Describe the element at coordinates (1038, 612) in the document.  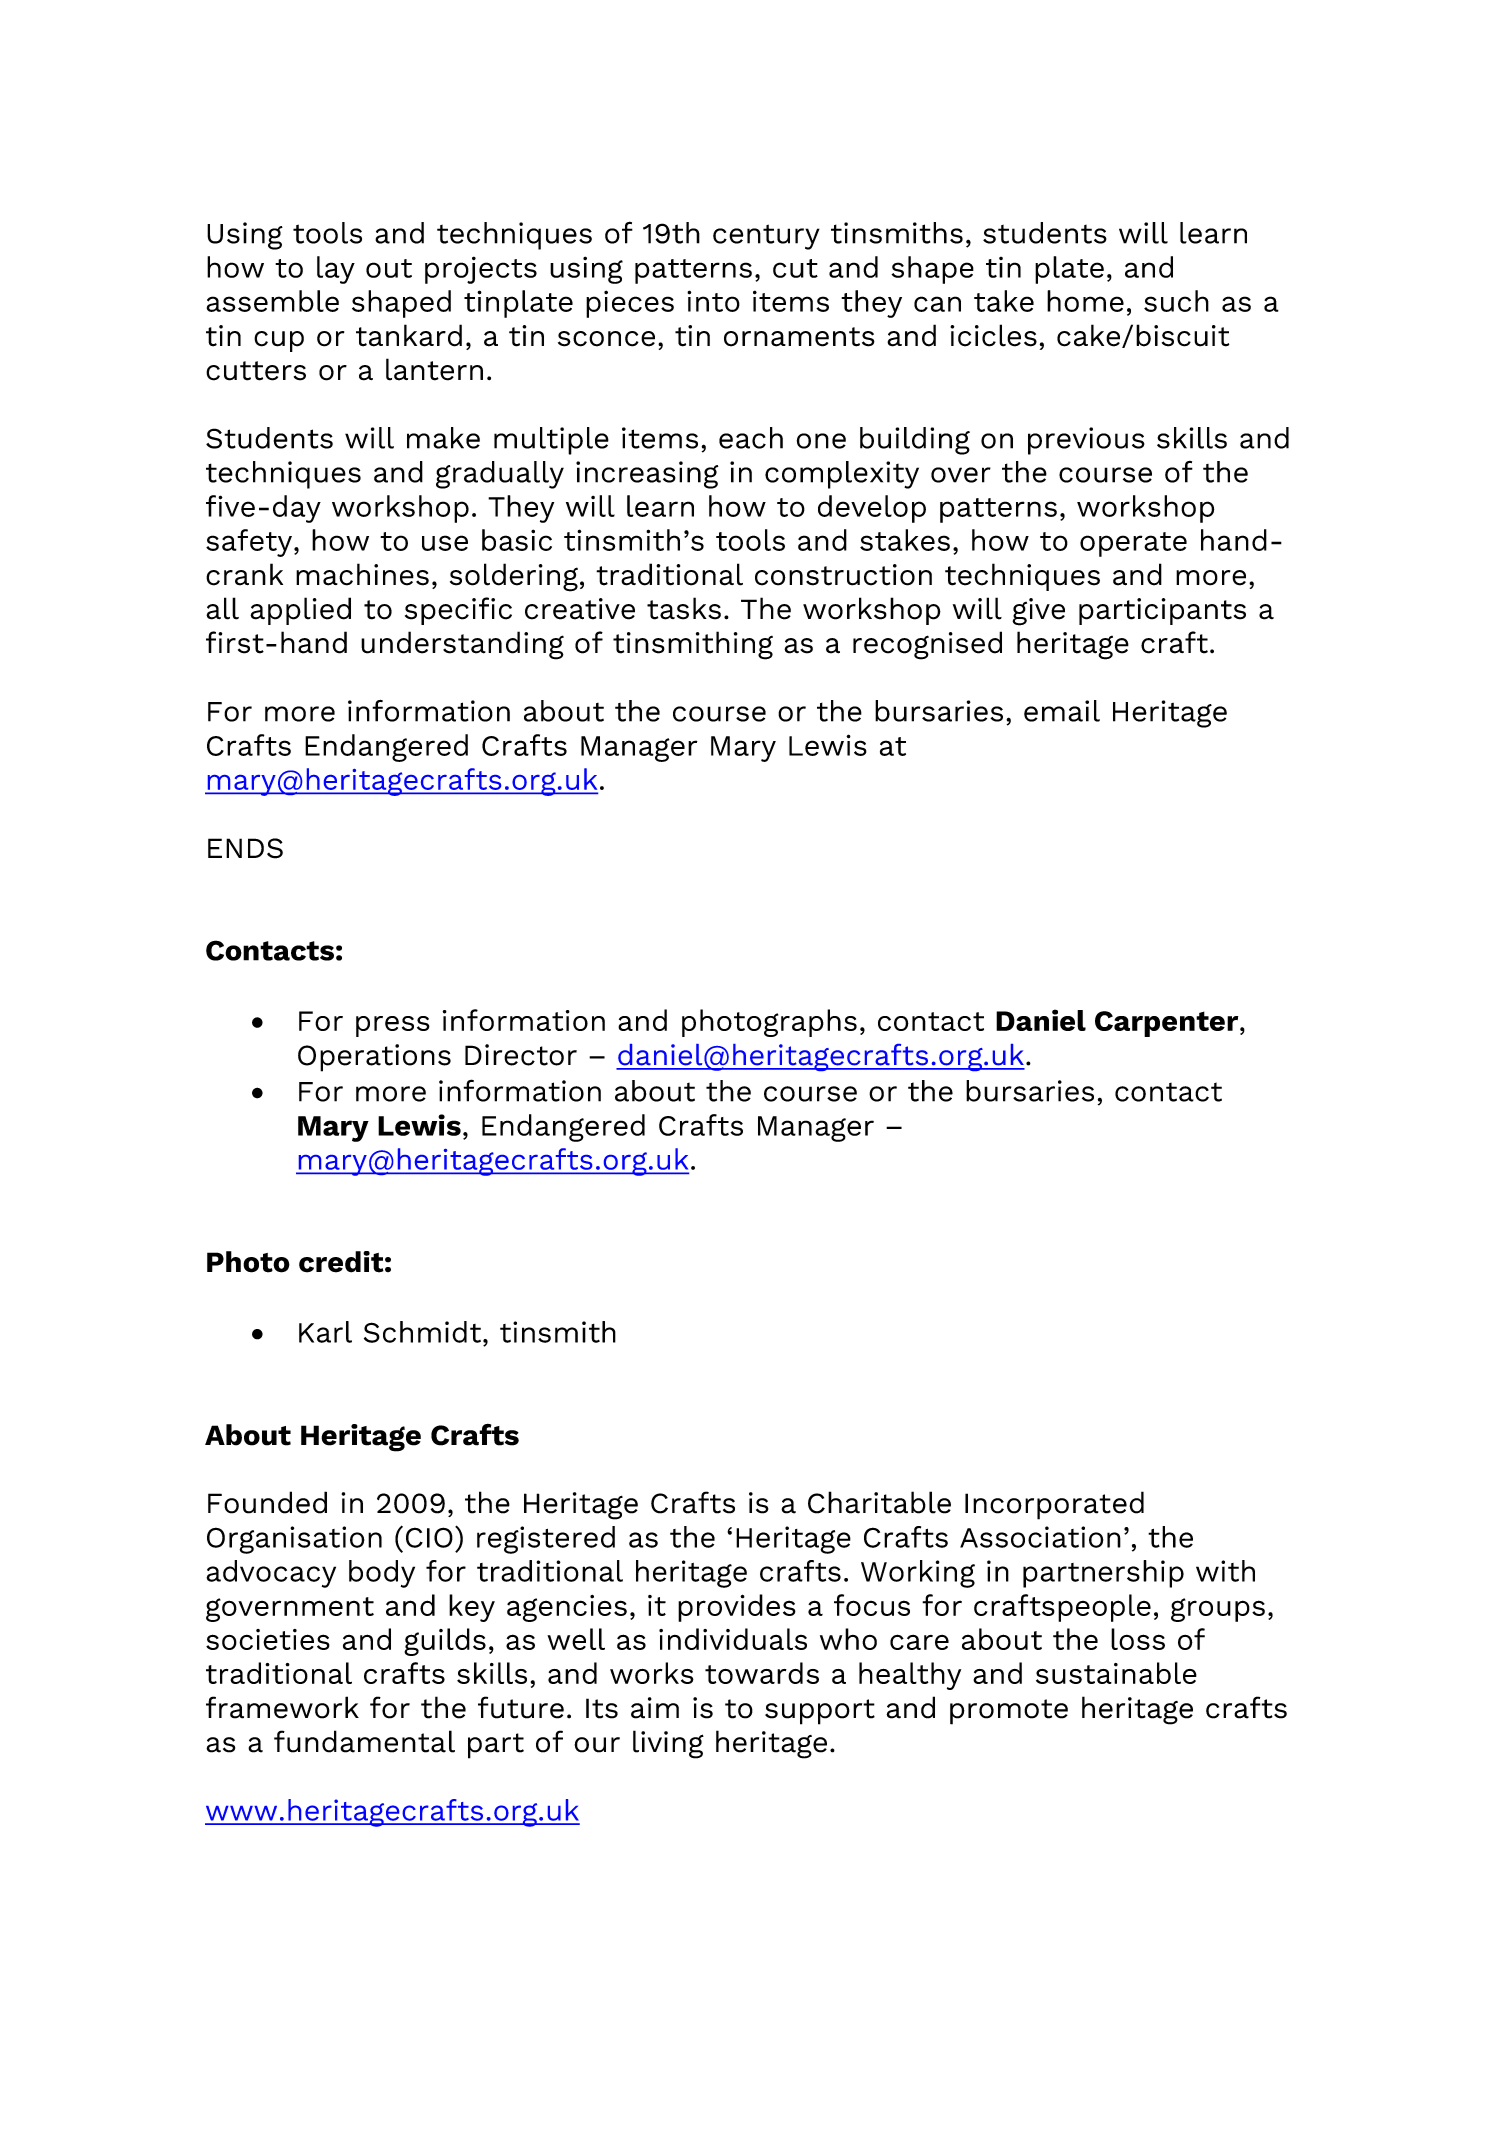
I see `give` at that location.
